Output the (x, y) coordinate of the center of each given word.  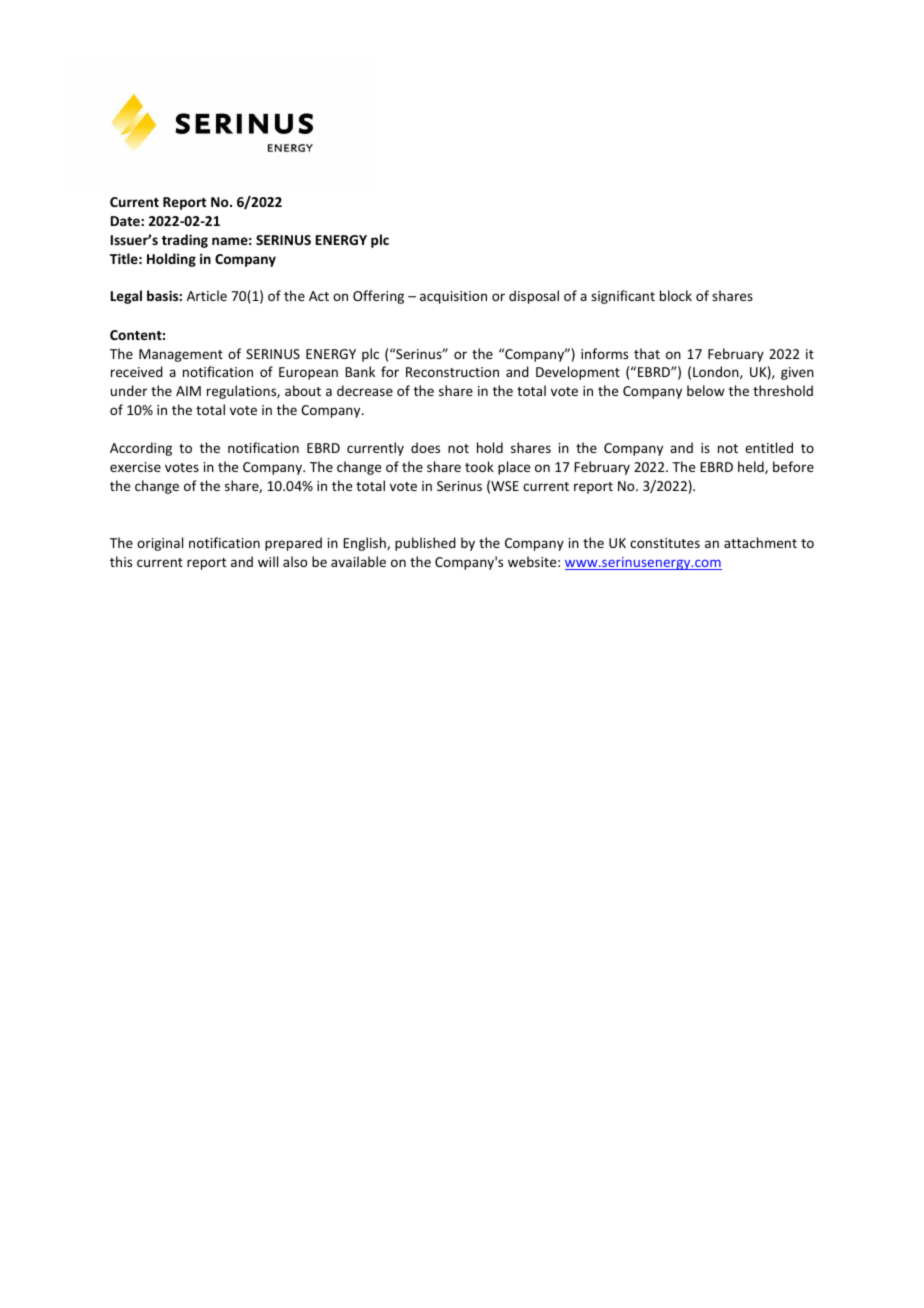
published (425, 544)
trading (185, 241)
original (160, 544)
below (706, 390)
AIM (188, 391)
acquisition (453, 297)
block (676, 295)
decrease (365, 390)
